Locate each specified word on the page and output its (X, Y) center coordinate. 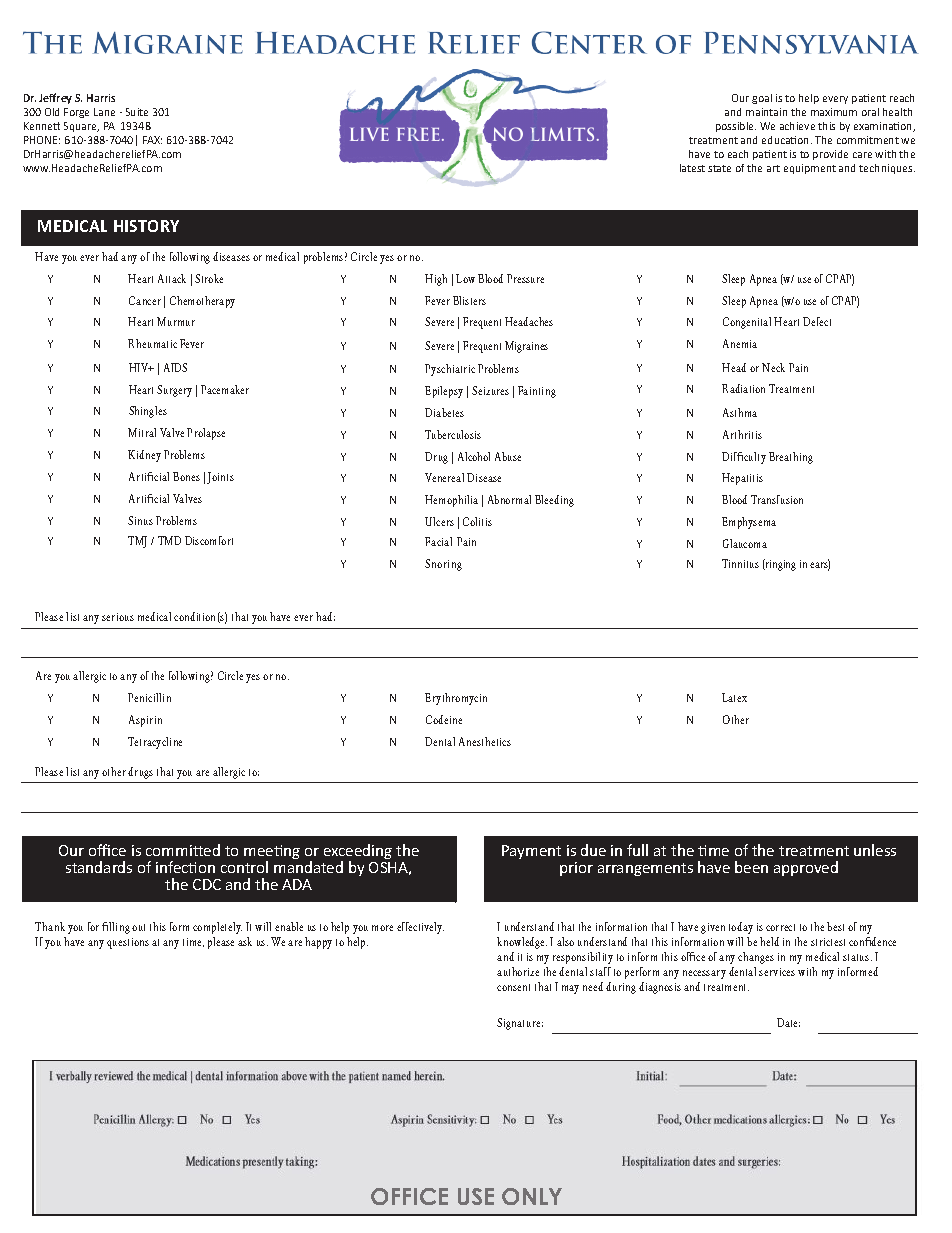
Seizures (490, 390)
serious (118, 617)
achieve (797, 126)
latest (692, 168)
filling (116, 928)
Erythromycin (456, 699)
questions (128, 943)
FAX (152, 140)
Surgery (174, 391)
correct (780, 927)
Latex (734, 697)
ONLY (532, 1196)
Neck (773, 367)
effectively (420, 928)
